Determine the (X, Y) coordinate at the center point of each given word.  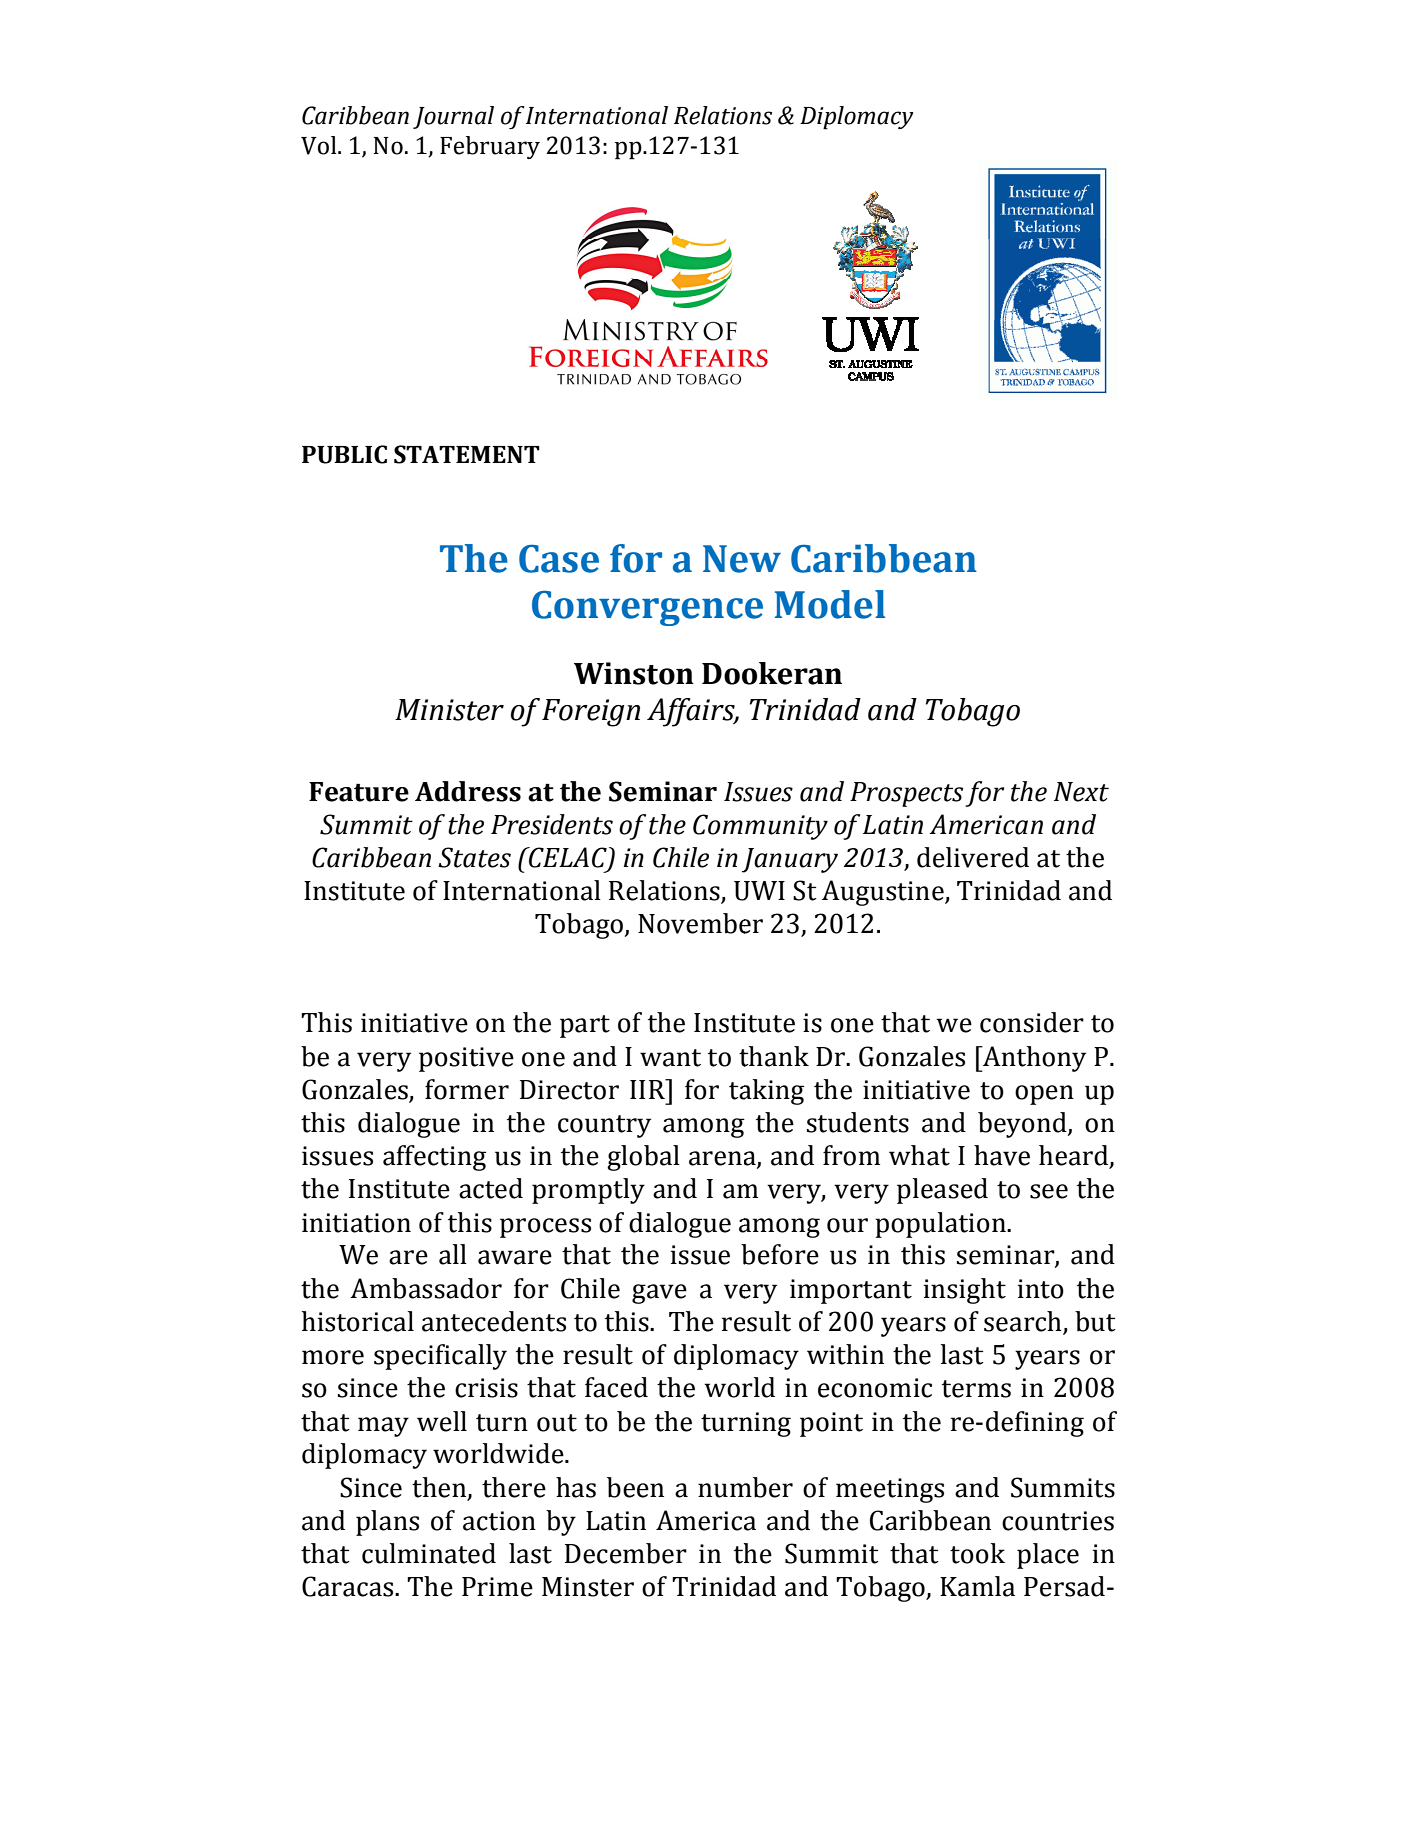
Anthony (1033, 1059)
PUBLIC (344, 454)
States (474, 857)
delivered (973, 857)
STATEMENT (467, 454)
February (490, 147)
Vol (320, 145)
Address (468, 791)
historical (358, 1321)
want (670, 1058)
